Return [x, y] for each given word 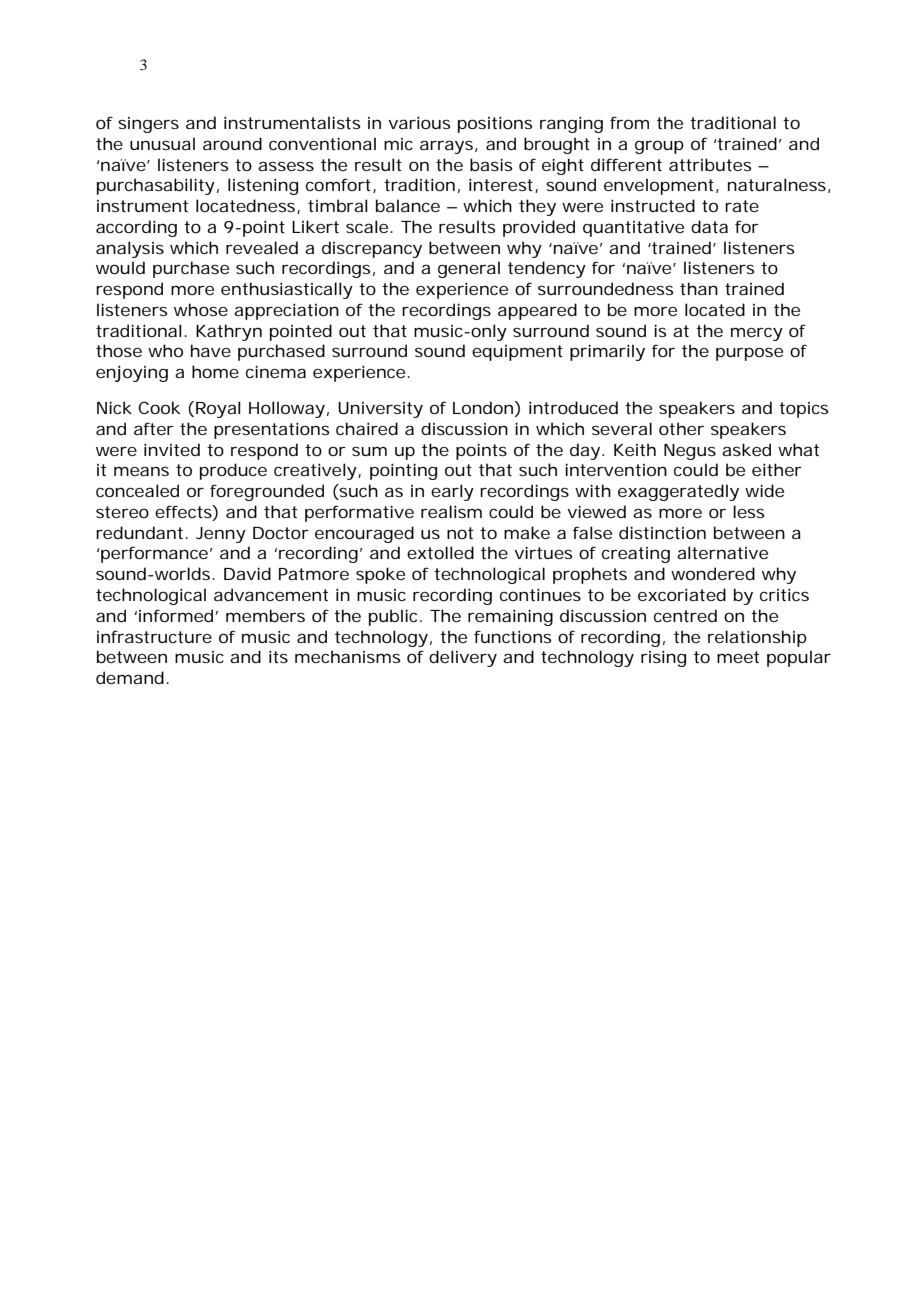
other [681, 428]
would [120, 267]
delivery [463, 658]
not [460, 533]
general [469, 269]
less [748, 511]
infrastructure [154, 636]
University [380, 410]
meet [738, 657]
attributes [710, 164]
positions [495, 124]
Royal [217, 409]
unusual [162, 143]
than [699, 288]
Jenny [221, 535]
